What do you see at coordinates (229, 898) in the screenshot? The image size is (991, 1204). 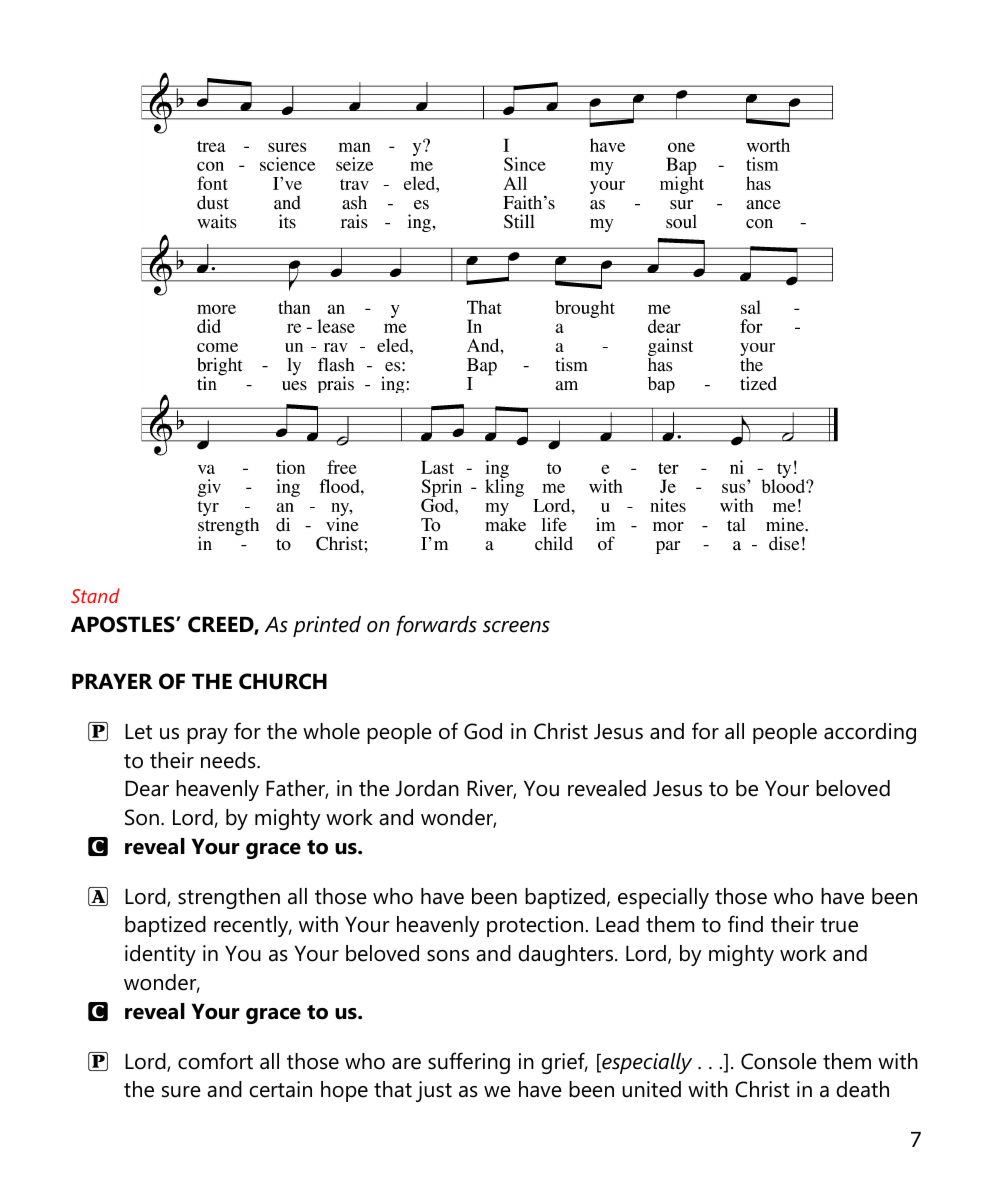 I see `strengthen` at bounding box center [229, 898].
